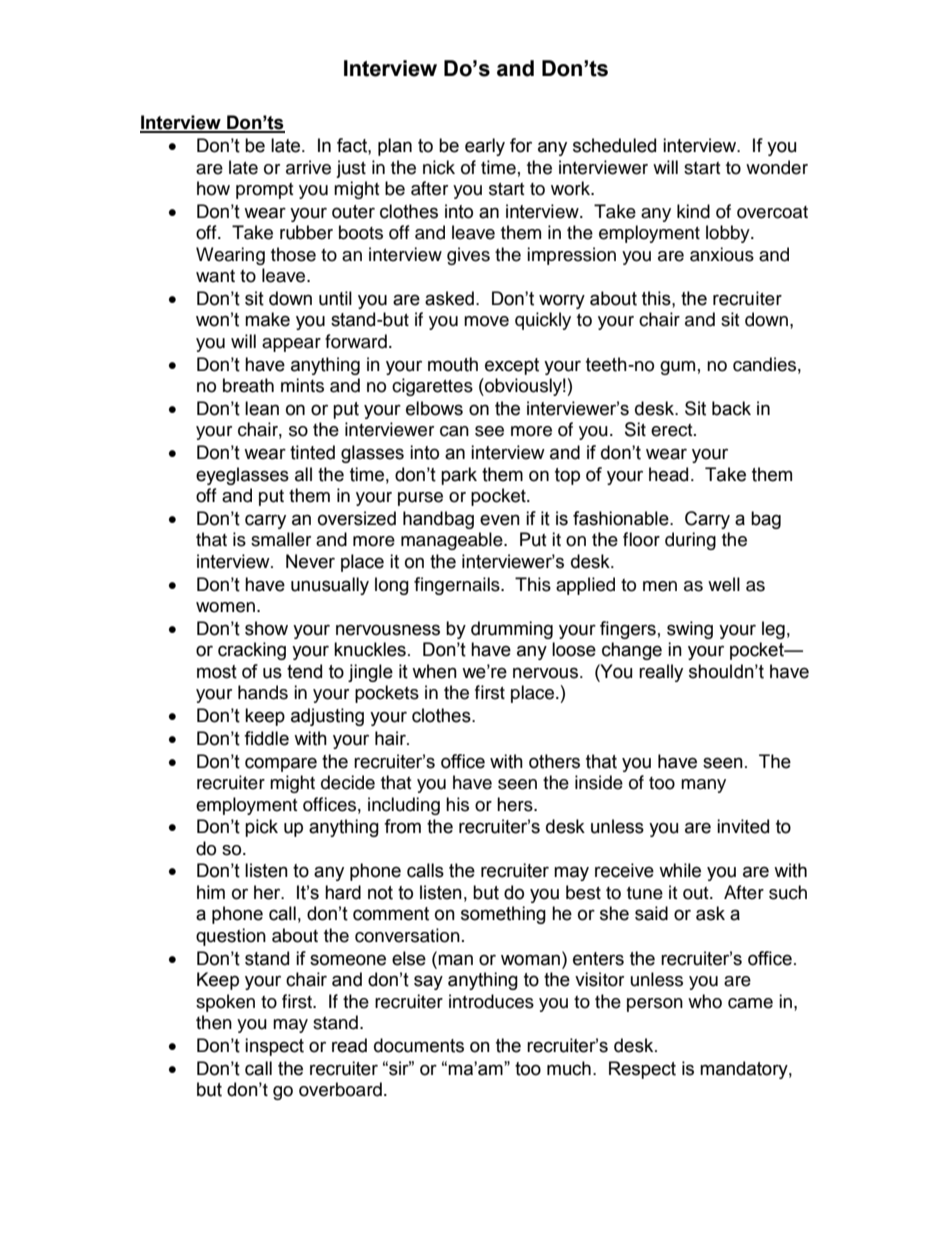  What do you see at coordinates (693, 211) in the screenshot?
I see `kind` at bounding box center [693, 211].
